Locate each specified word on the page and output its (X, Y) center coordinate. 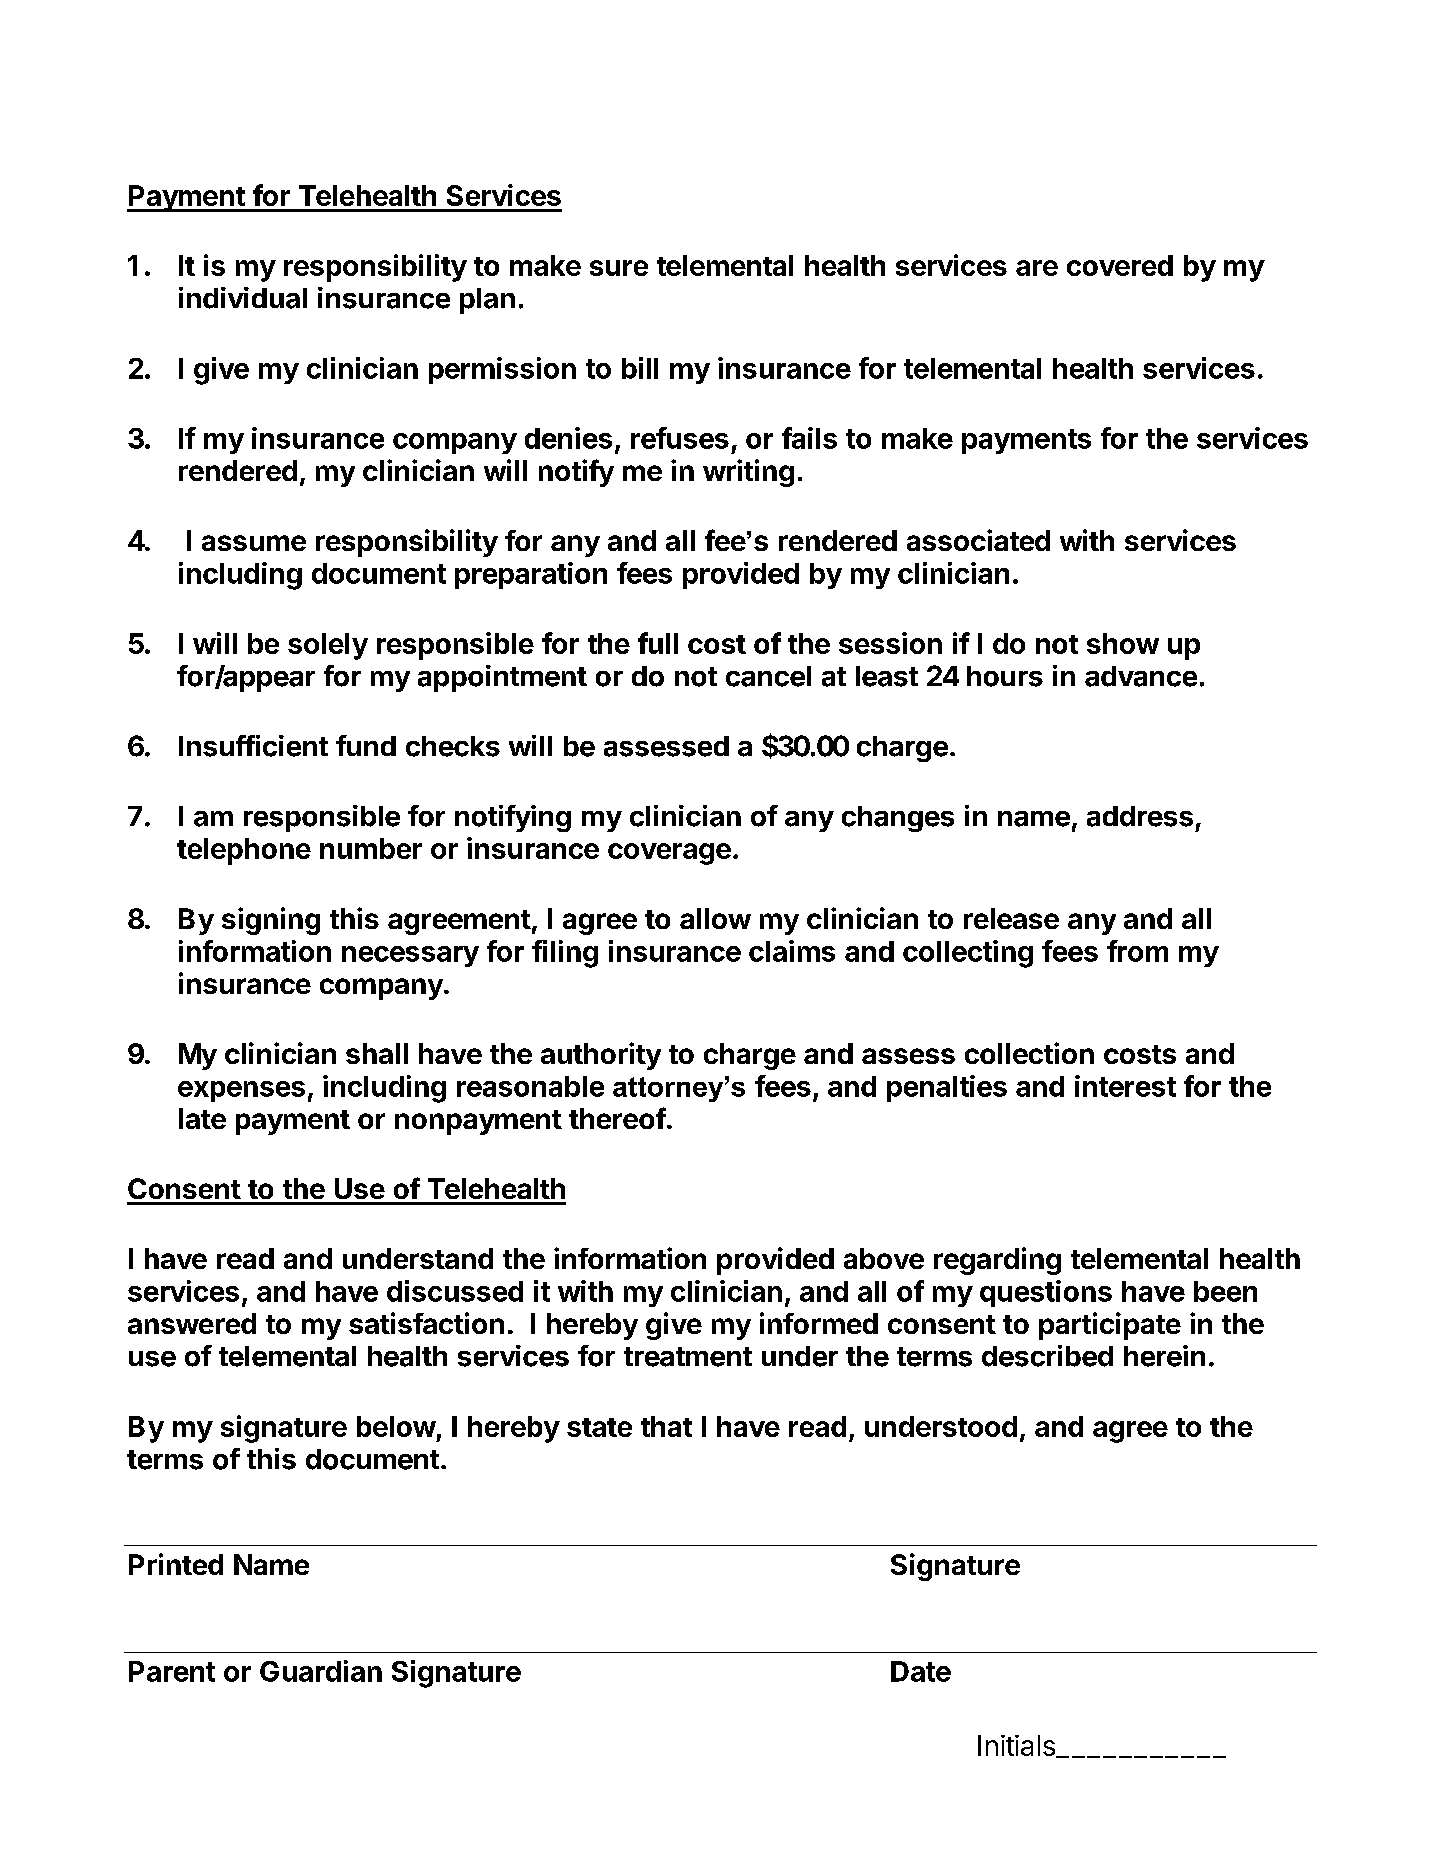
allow (715, 918)
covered (1120, 265)
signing (271, 921)
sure (619, 268)
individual (243, 298)
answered (192, 1323)
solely (328, 646)
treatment (688, 1357)
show (1123, 643)
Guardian (321, 1671)
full (658, 643)
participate (1110, 1326)
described (1047, 1356)
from (1137, 951)
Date (921, 1671)
